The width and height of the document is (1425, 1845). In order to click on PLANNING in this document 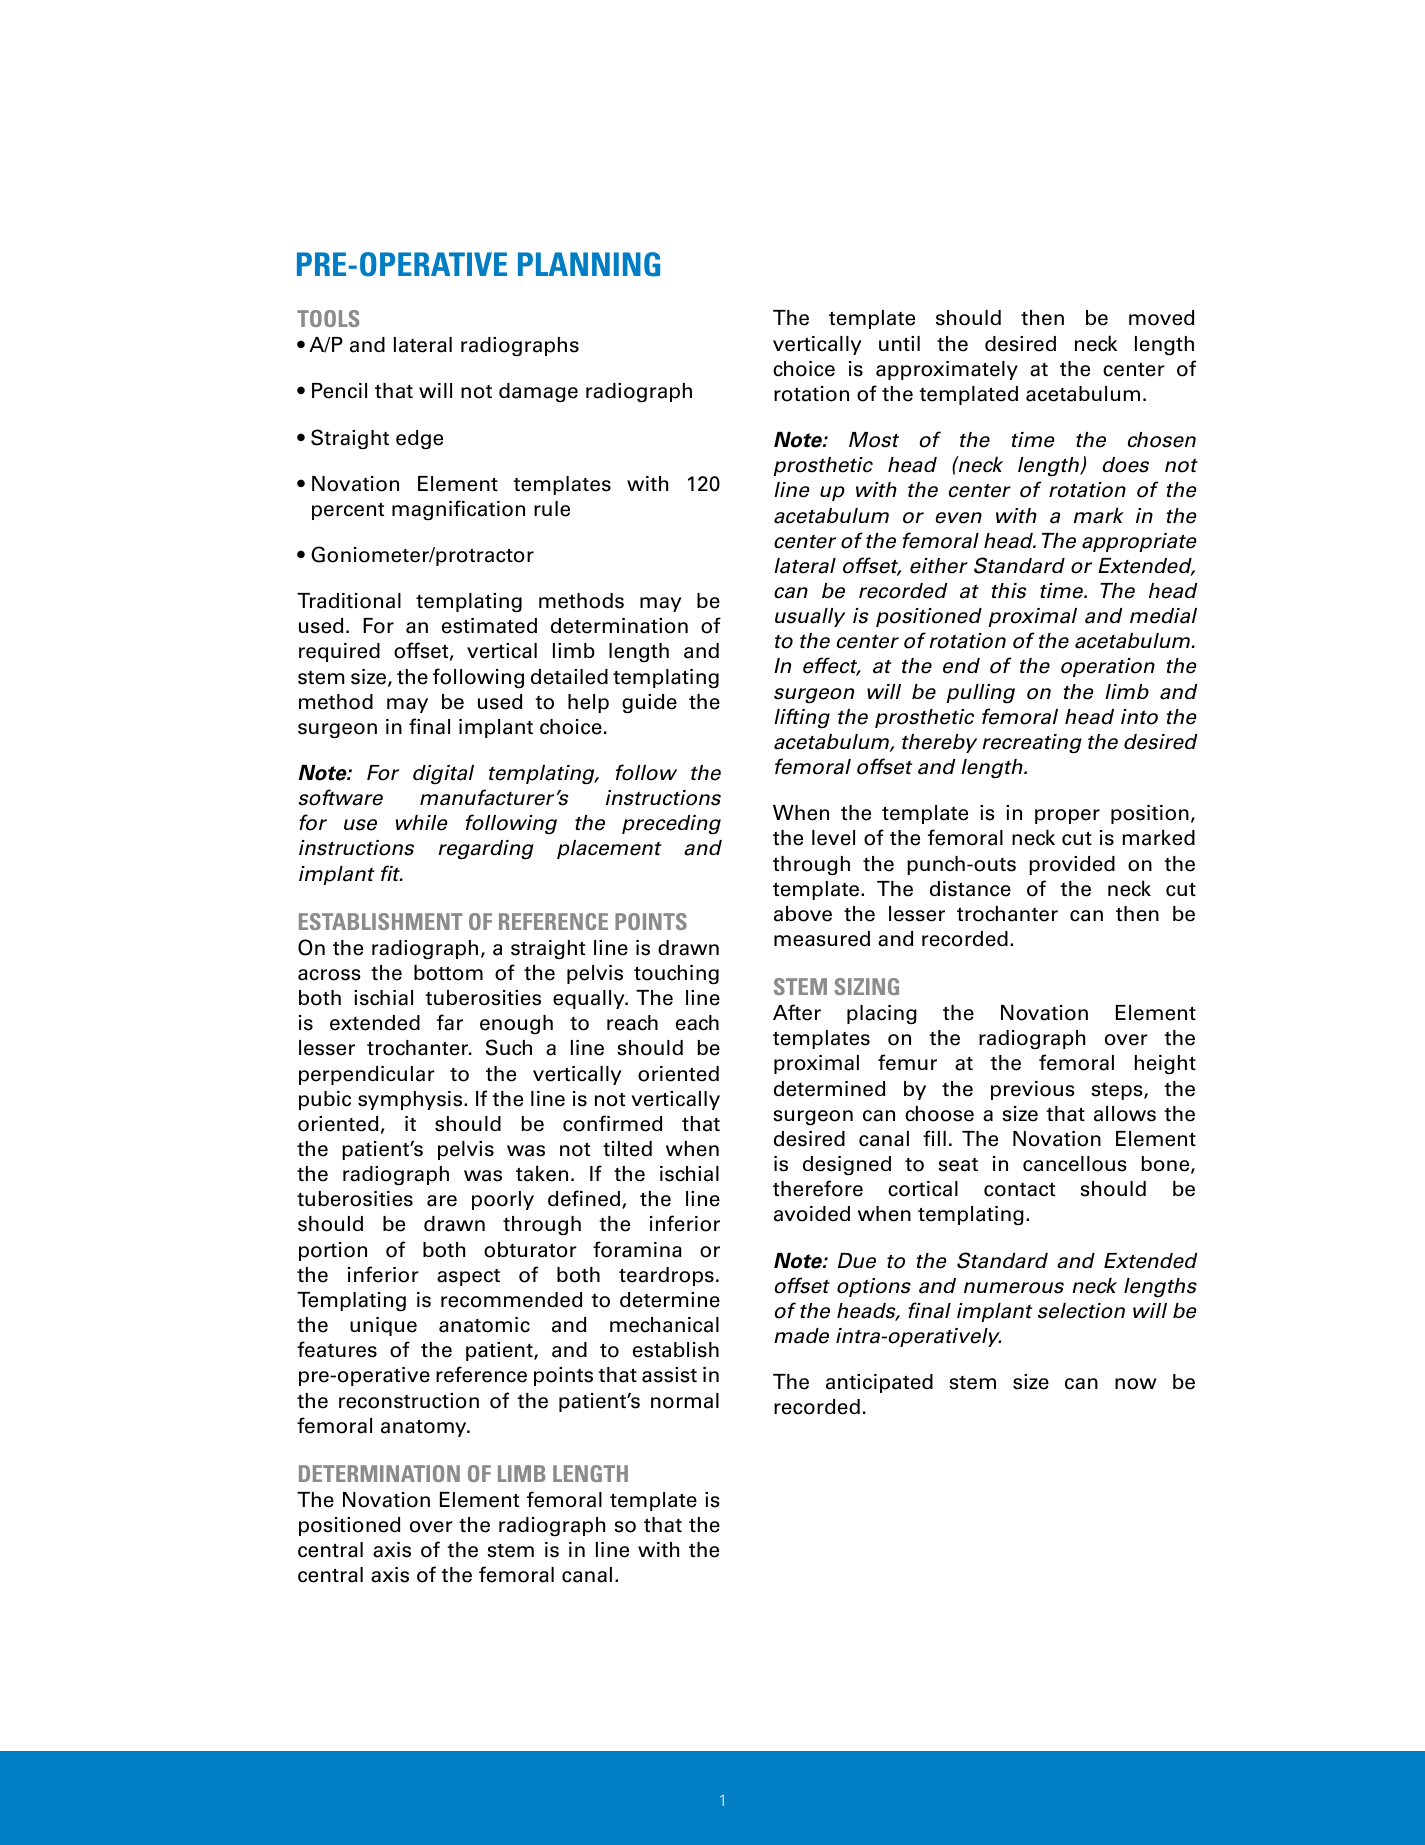, I will do `click(589, 264)`.
